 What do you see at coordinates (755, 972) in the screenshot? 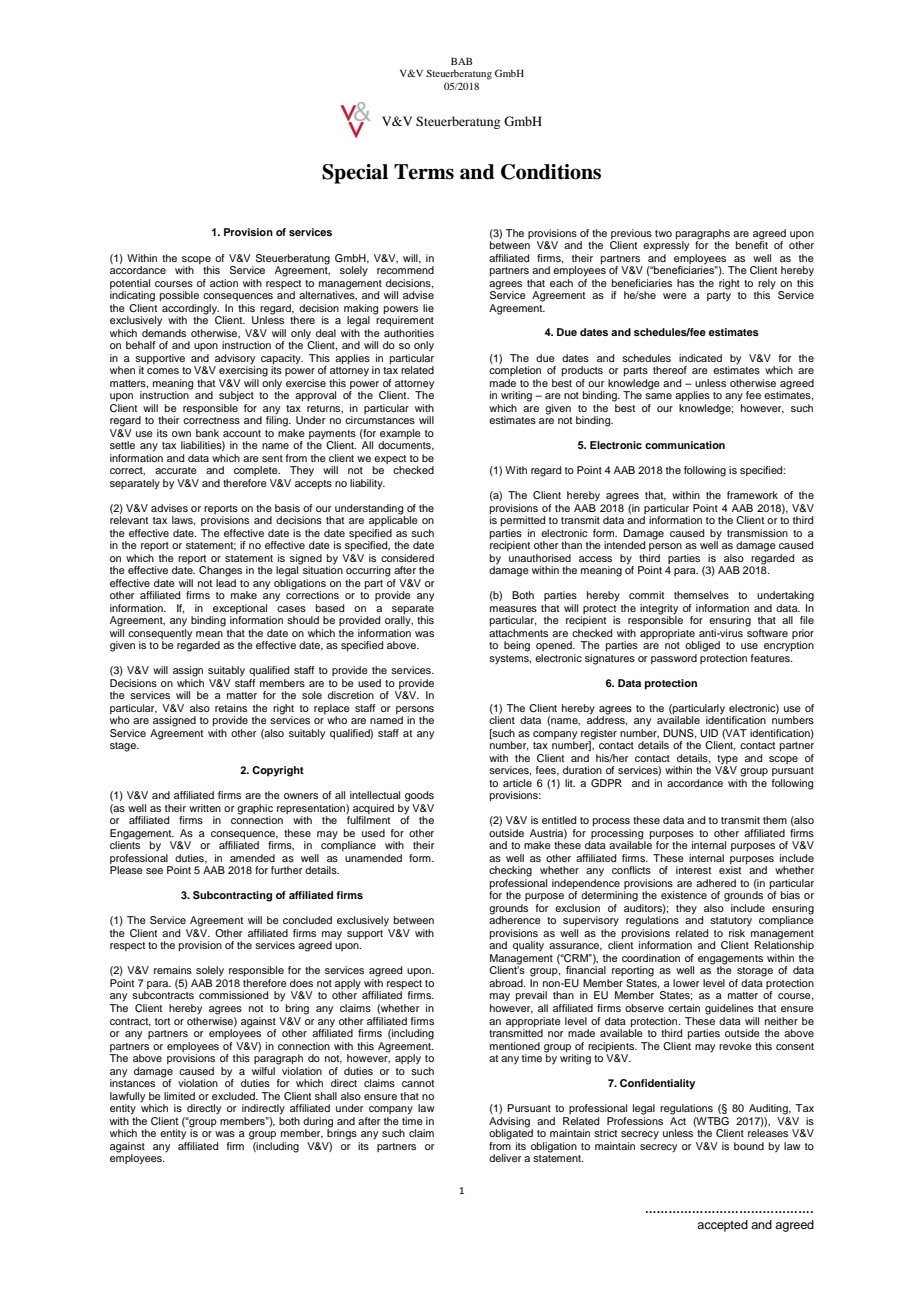
I see `storage` at bounding box center [755, 972].
